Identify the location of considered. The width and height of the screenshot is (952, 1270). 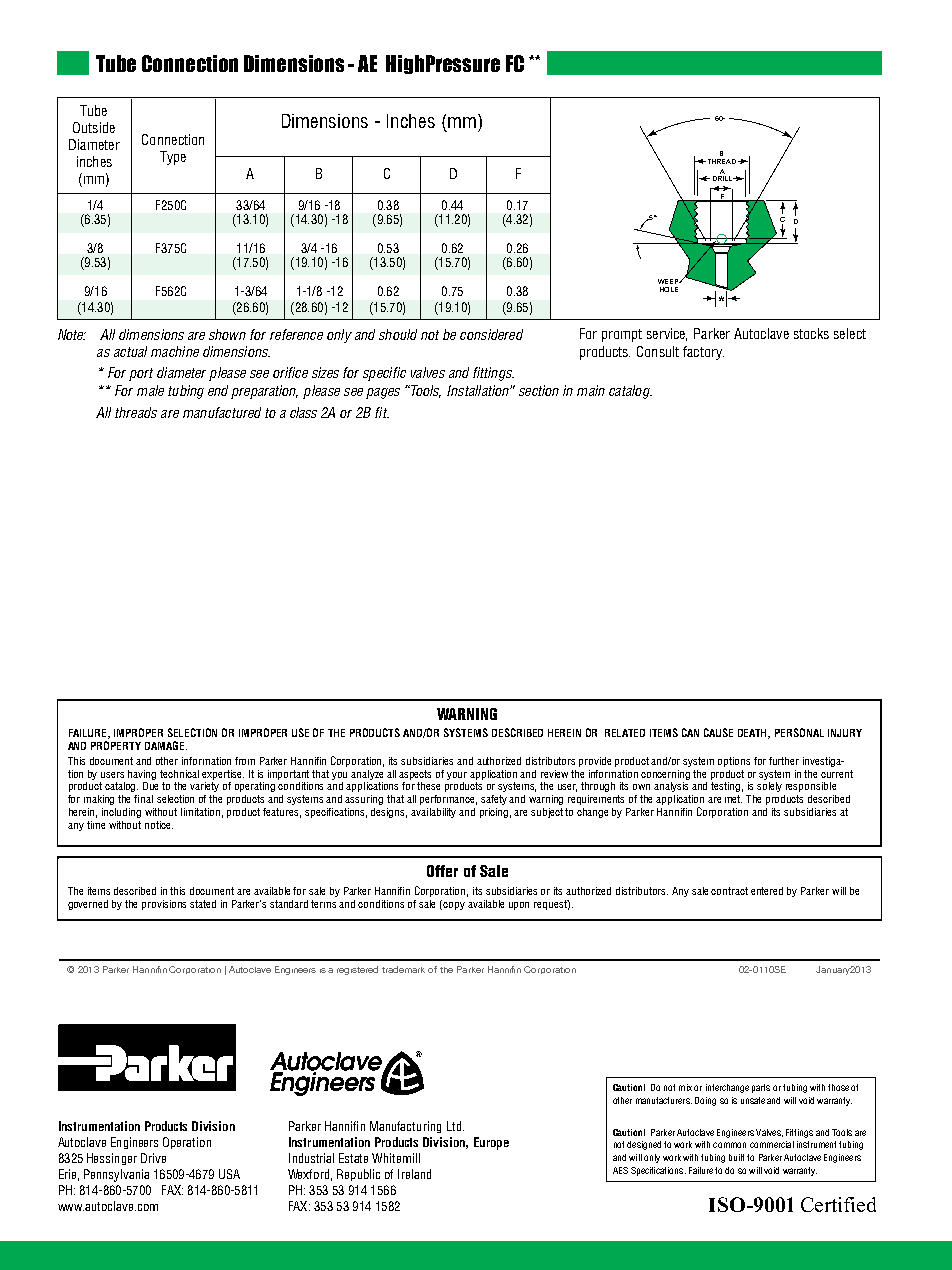
(491, 334).
